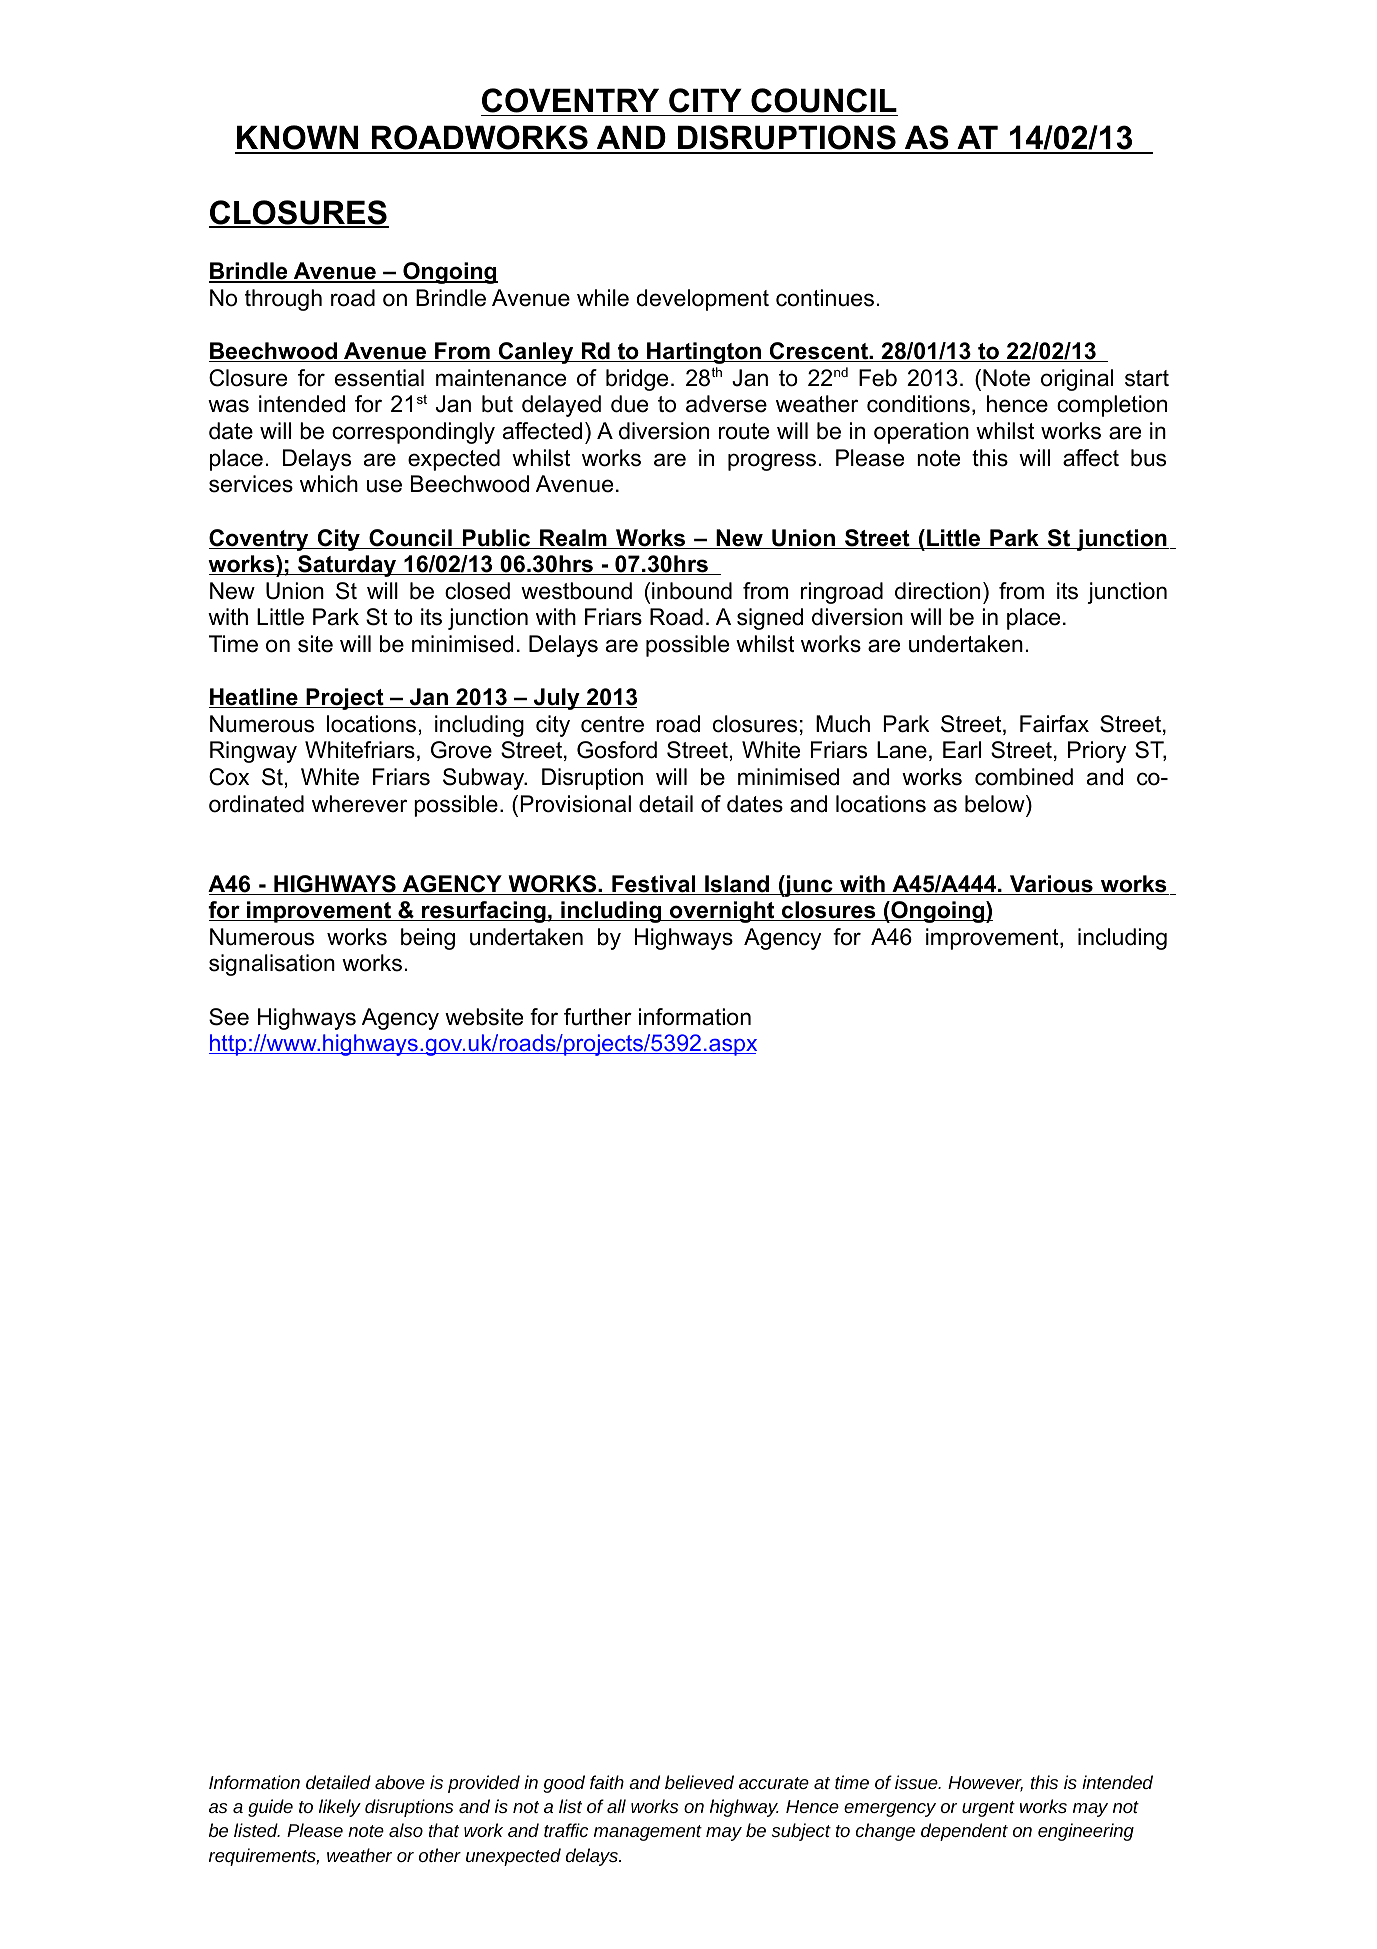 The width and height of the image is (1377, 1949). What do you see at coordinates (298, 139) in the image?
I see `KNOWN` at bounding box center [298, 139].
